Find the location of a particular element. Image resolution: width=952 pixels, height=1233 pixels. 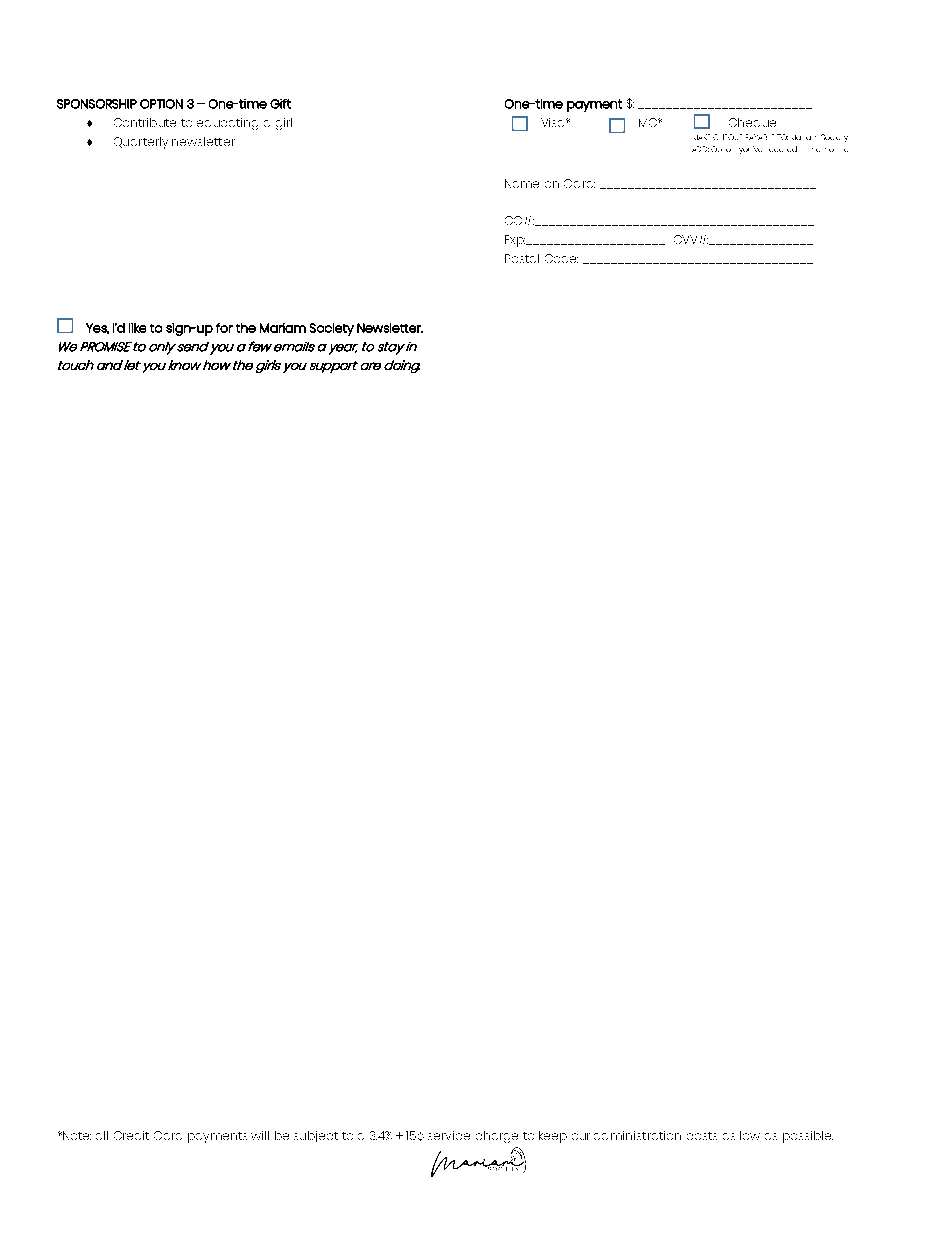

for is located at coordinates (224, 328).
